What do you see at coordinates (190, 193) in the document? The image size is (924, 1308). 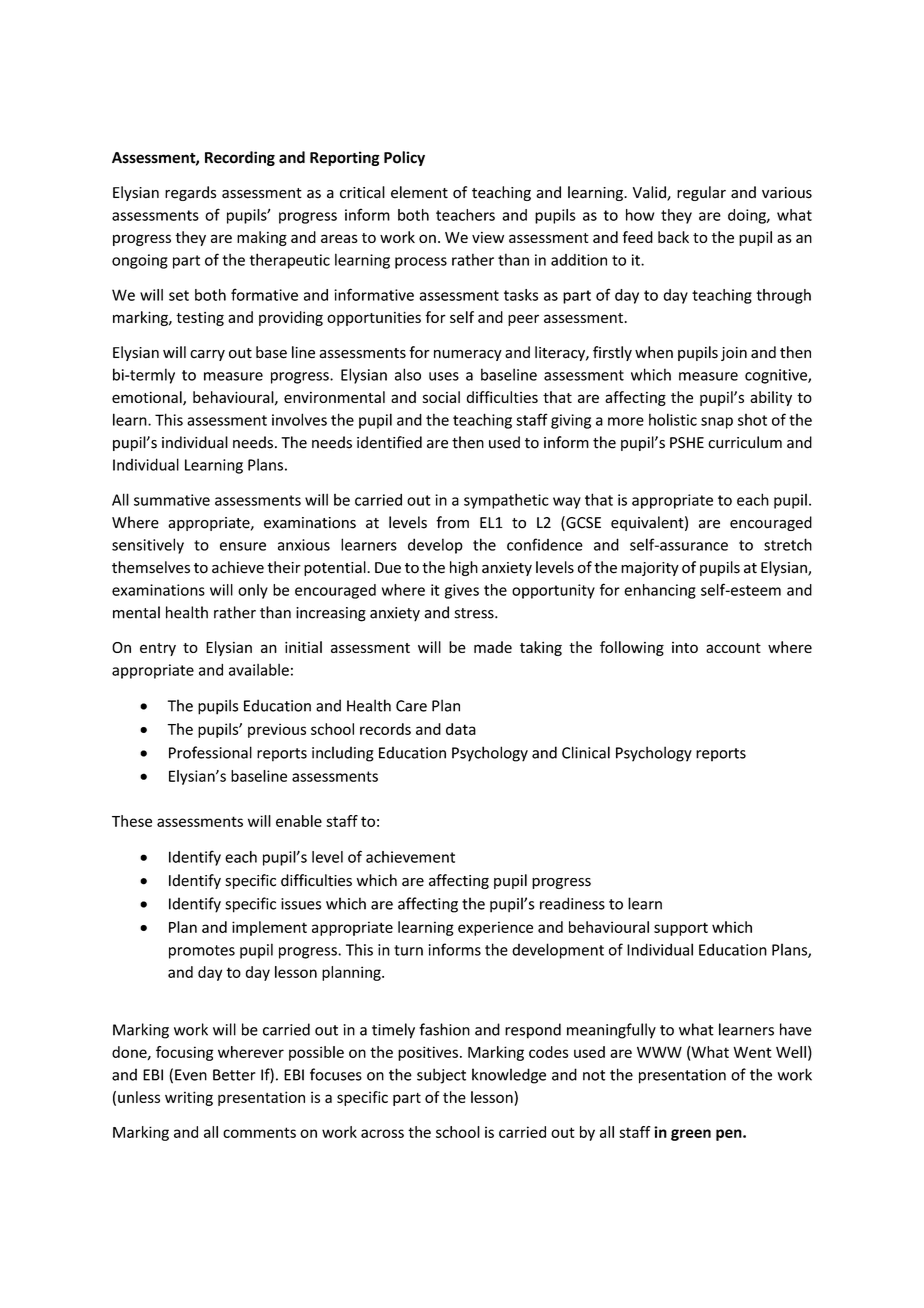 I see `regards` at bounding box center [190, 193].
